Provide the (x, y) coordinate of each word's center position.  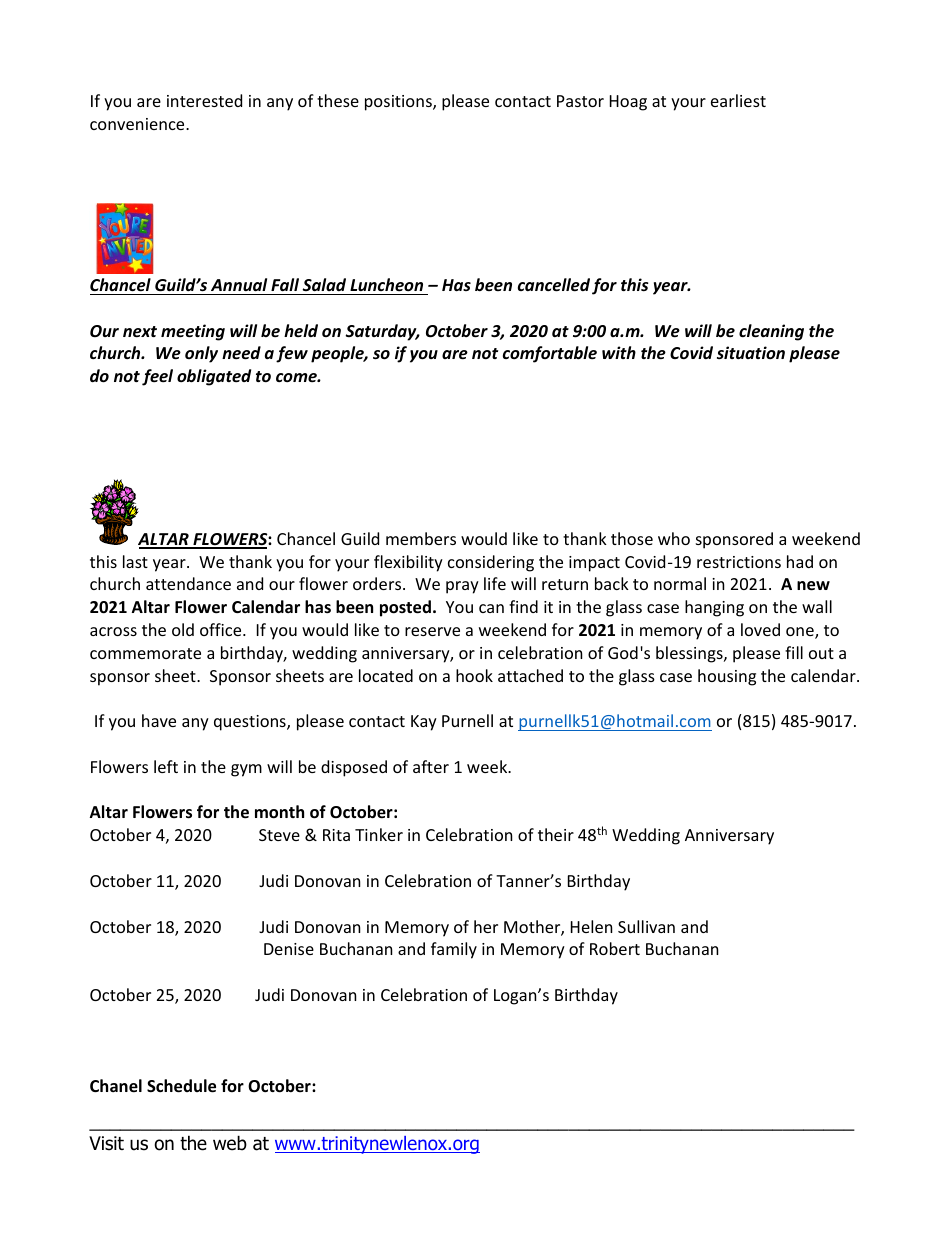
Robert (615, 948)
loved (760, 629)
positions (399, 103)
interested (204, 100)
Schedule (181, 1086)
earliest (738, 100)
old (183, 629)
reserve (432, 631)
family (454, 950)
